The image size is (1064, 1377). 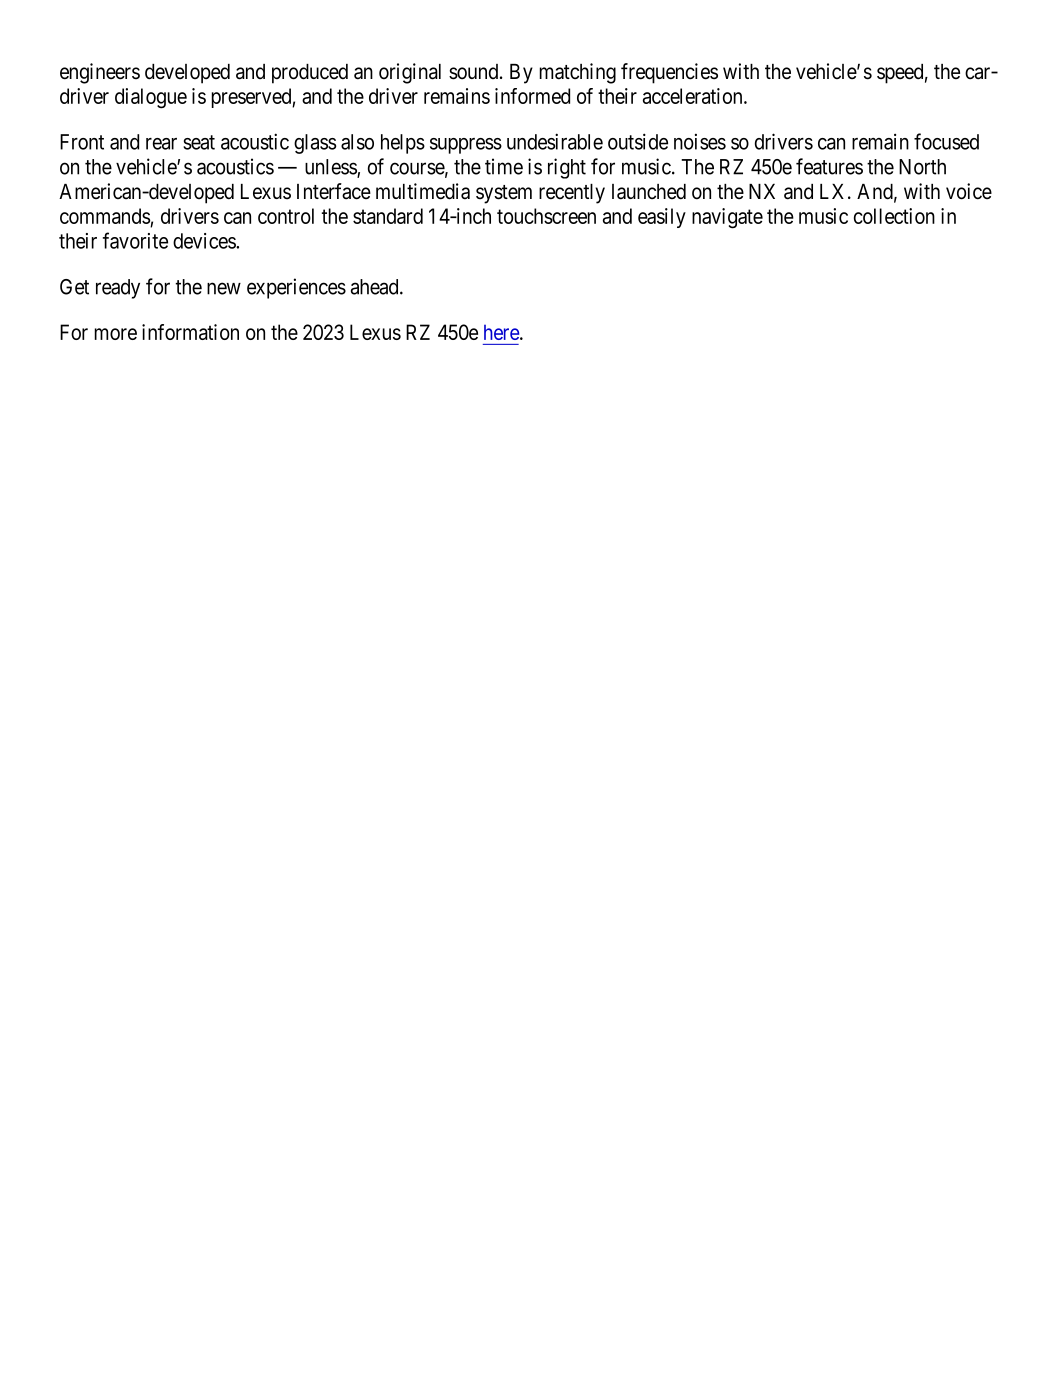 I want to click on collection, so click(x=894, y=216).
